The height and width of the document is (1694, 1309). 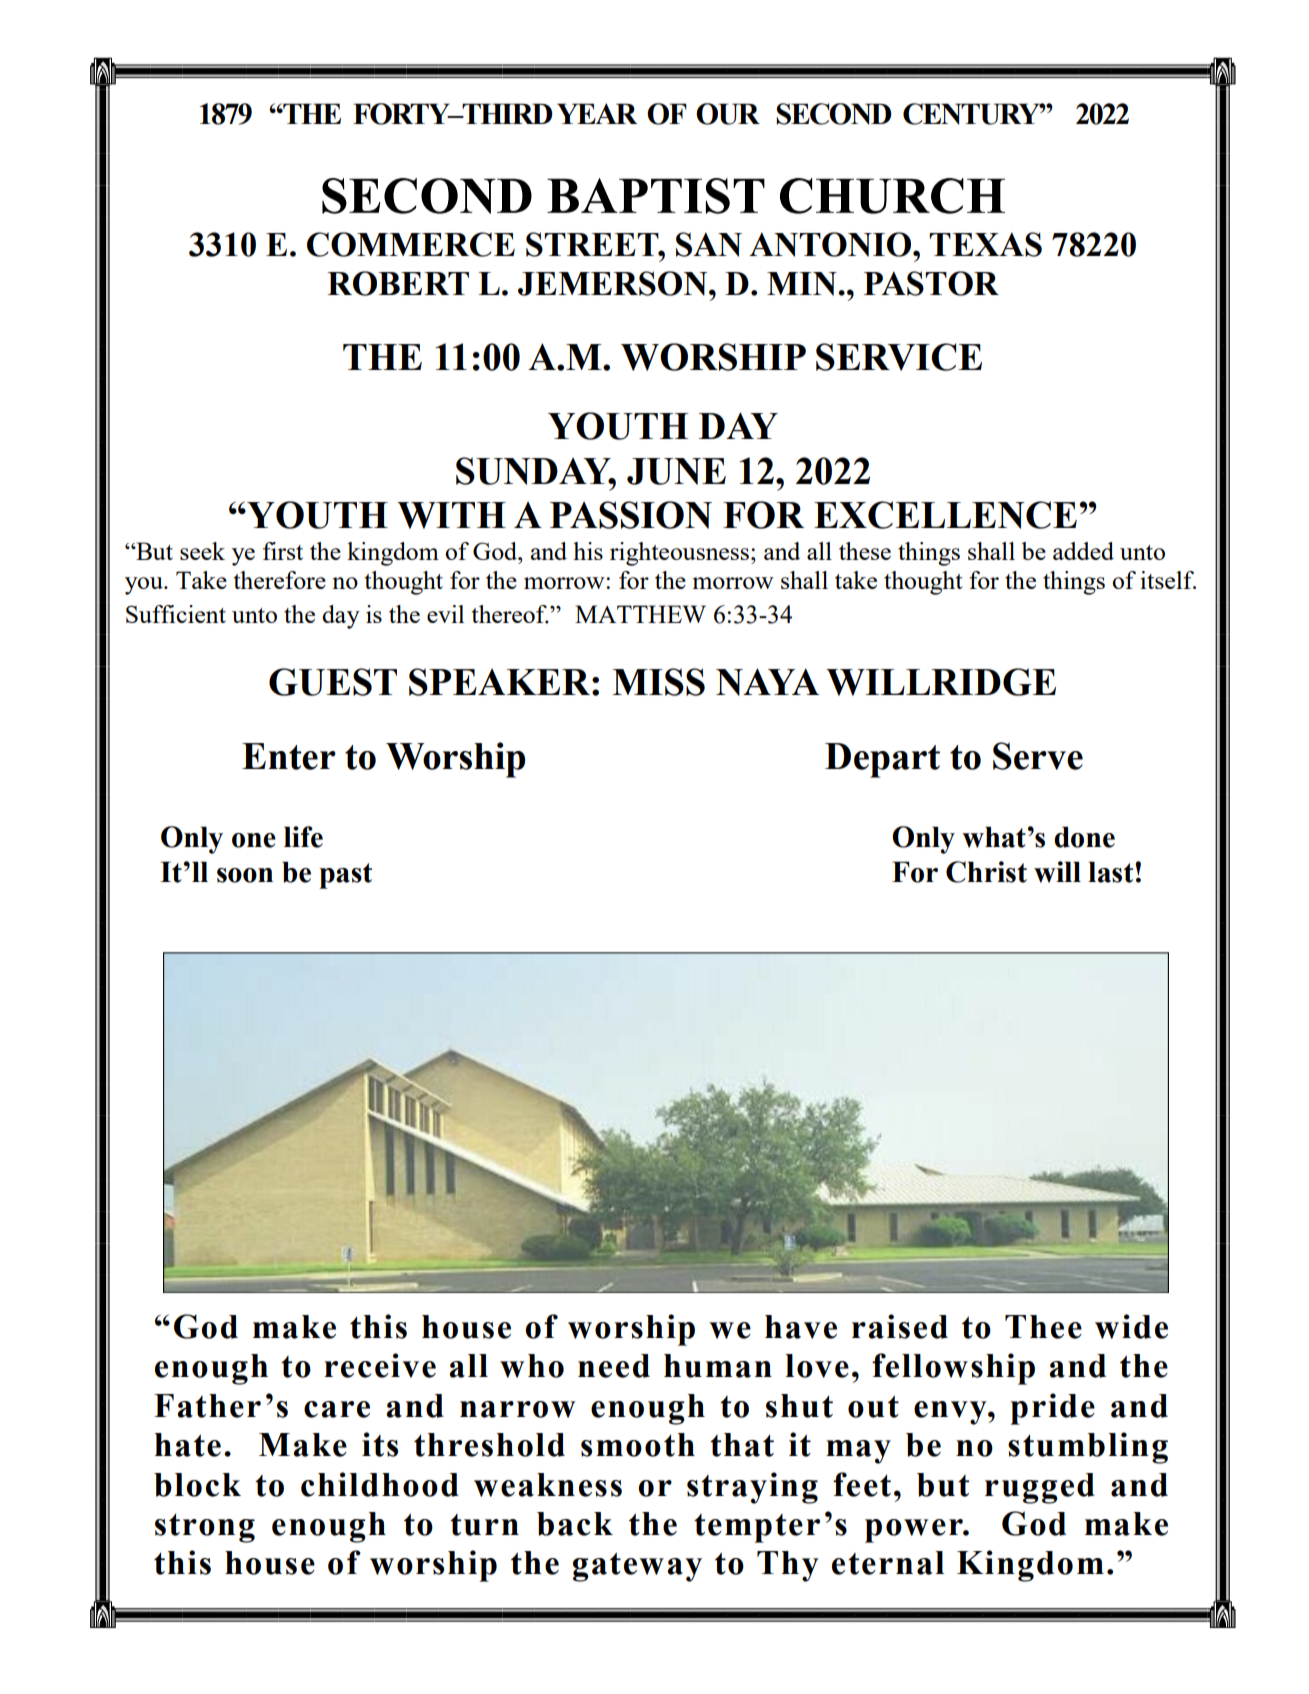 What do you see at coordinates (656, 196) in the document?
I see `BAPTIST` at bounding box center [656, 196].
